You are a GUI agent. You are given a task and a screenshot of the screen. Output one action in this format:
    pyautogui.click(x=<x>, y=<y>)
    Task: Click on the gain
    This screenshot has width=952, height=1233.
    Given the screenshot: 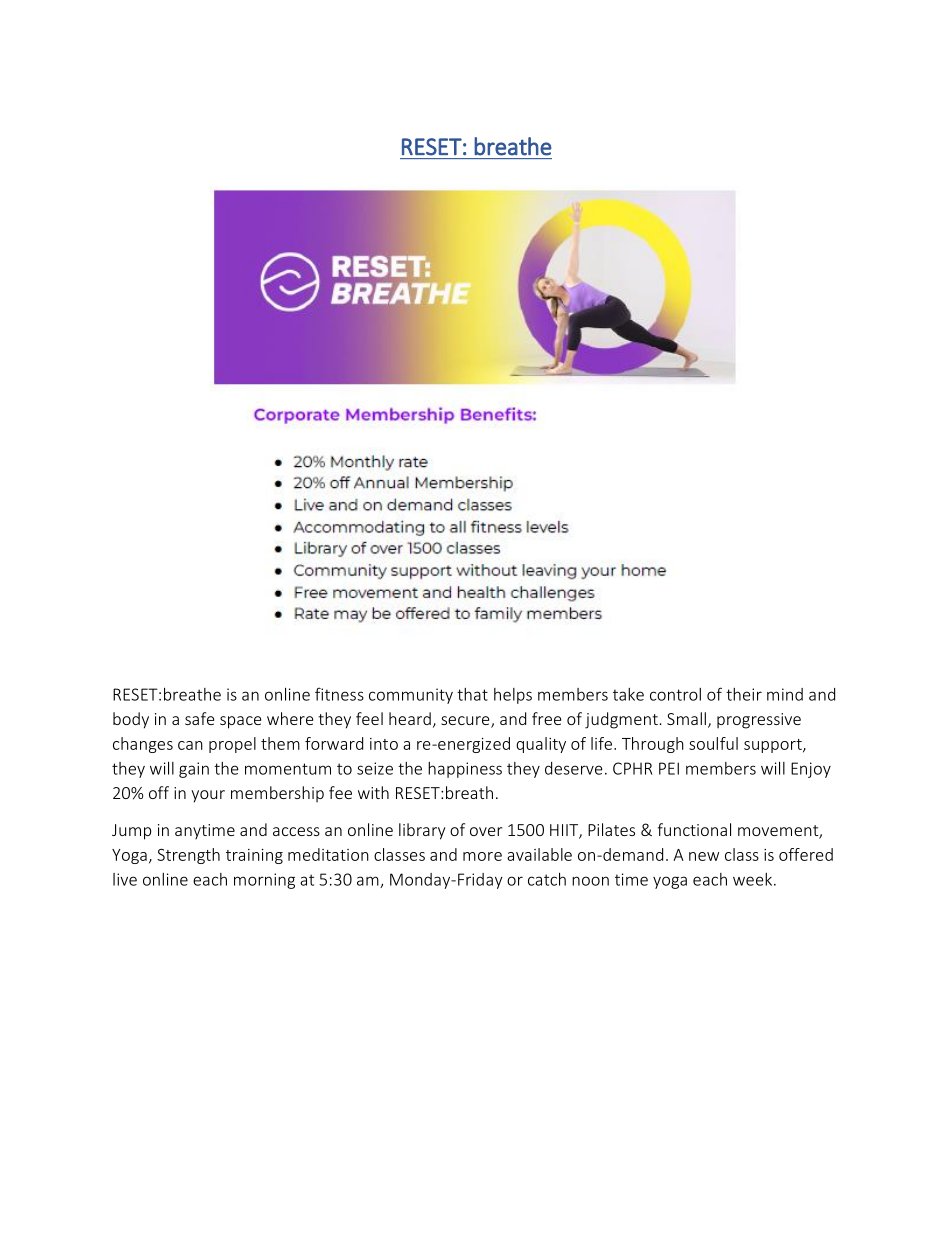 What is the action you would take?
    pyautogui.click(x=194, y=770)
